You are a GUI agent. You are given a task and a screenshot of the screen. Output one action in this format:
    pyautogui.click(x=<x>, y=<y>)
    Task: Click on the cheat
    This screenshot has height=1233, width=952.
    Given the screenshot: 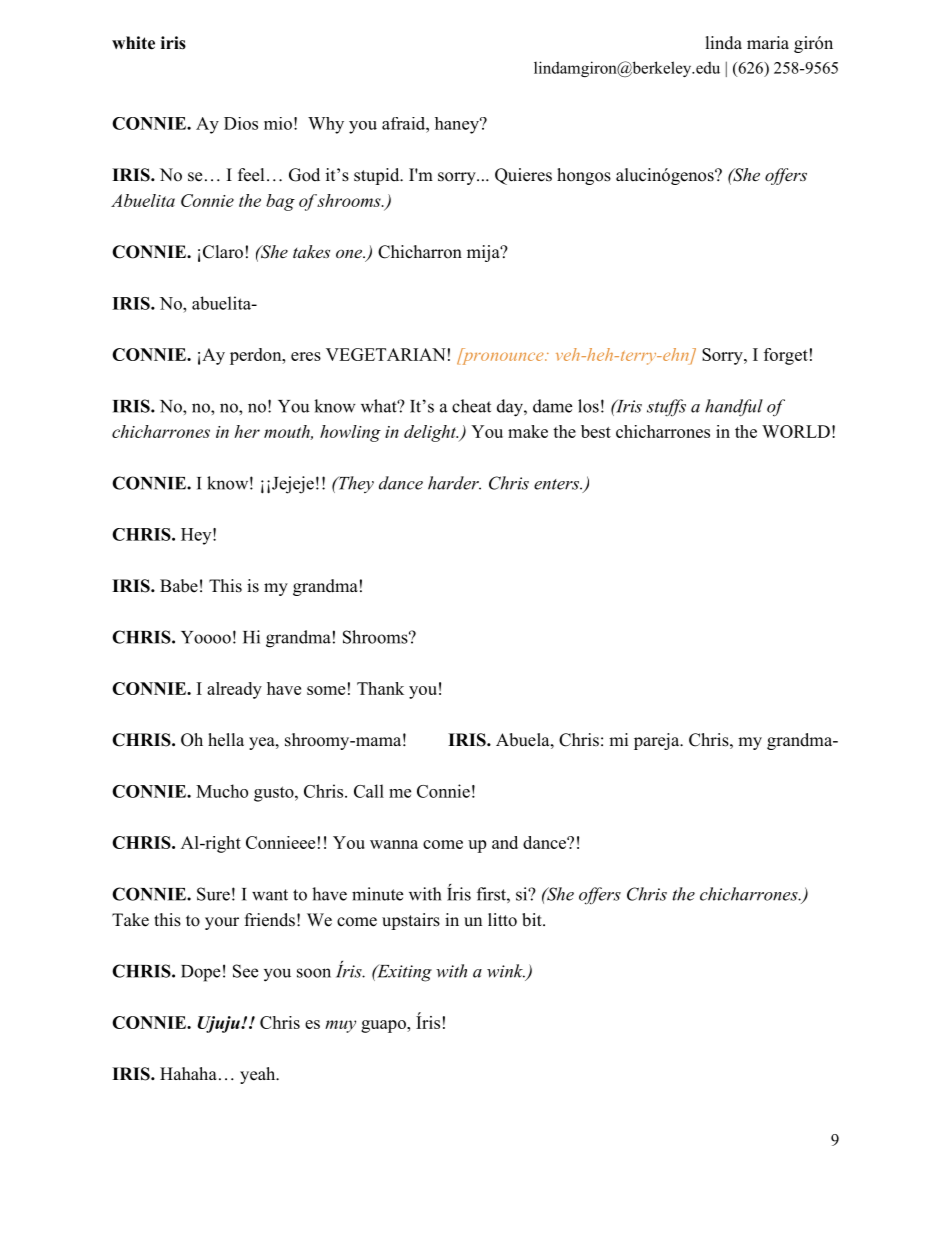 What is the action you would take?
    pyautogui.click(x=471, y=406)
